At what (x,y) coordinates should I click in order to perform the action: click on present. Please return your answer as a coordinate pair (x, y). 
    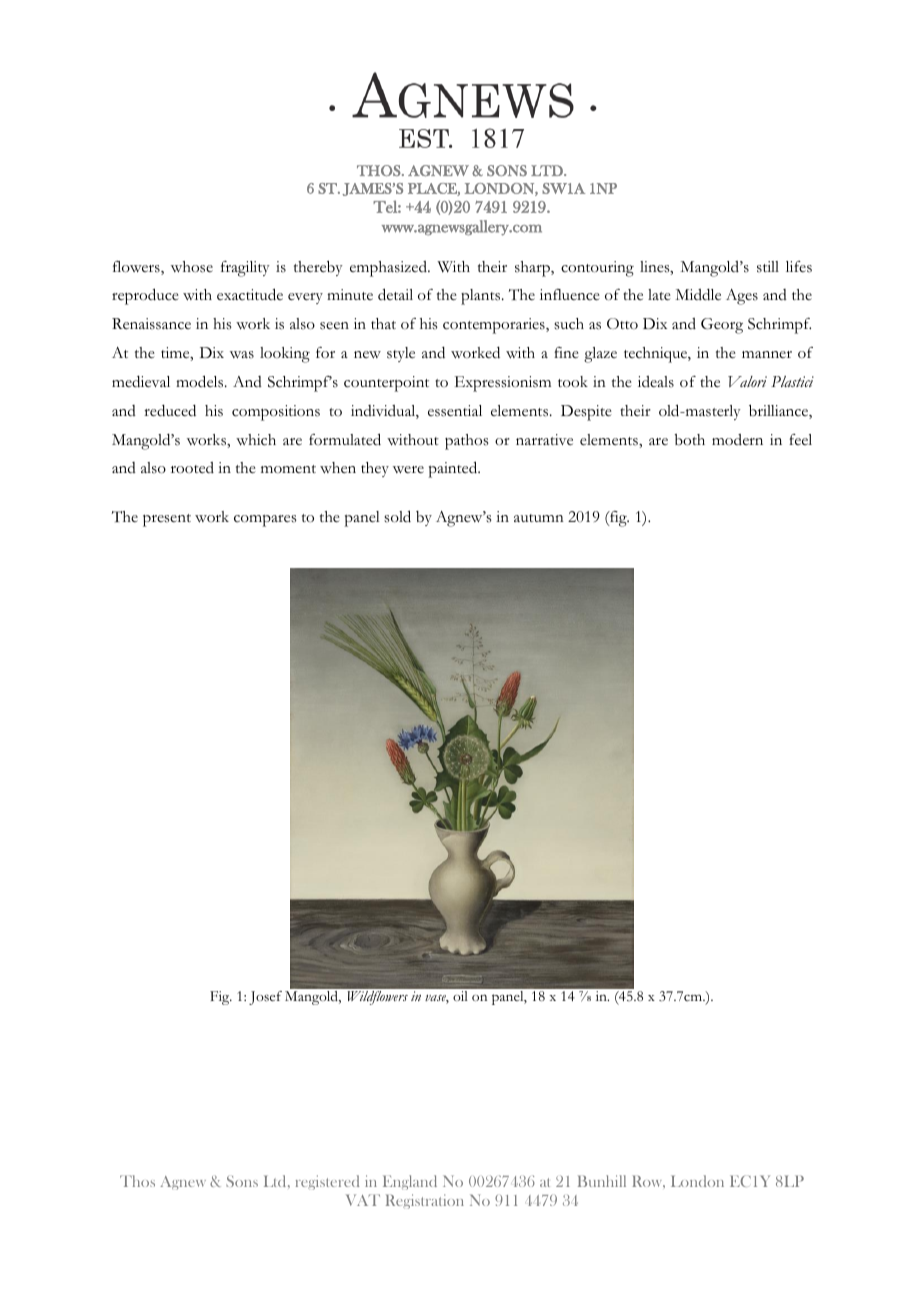
    Looking at the image, I should click on (167, 520).
